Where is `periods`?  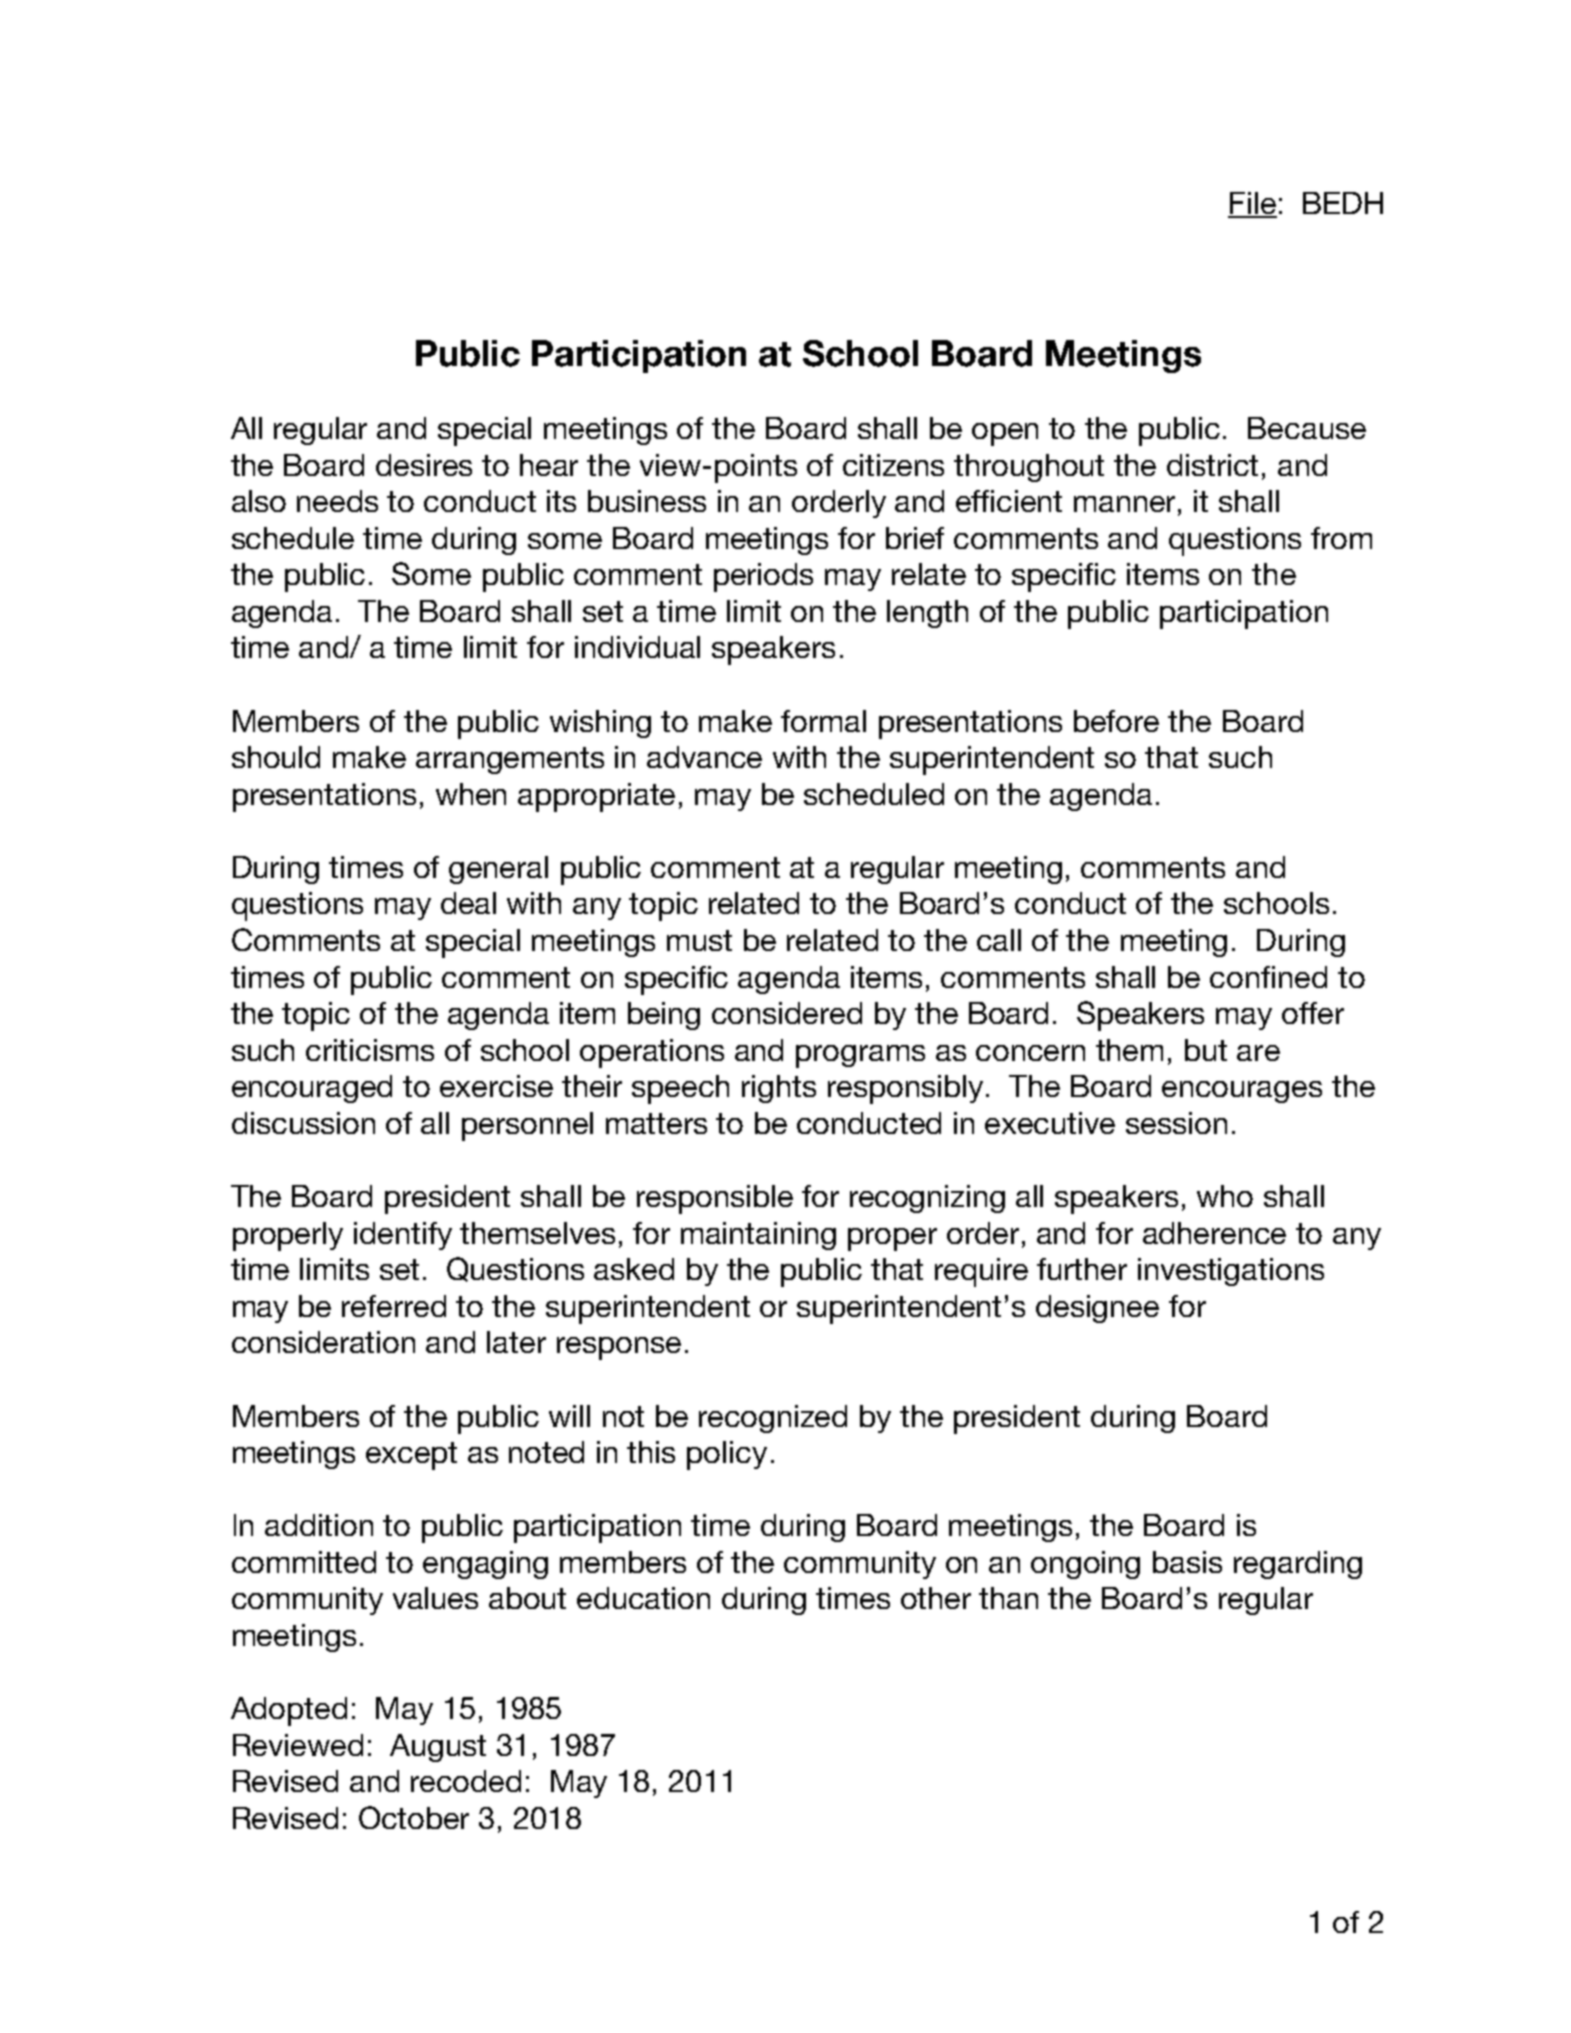 periods is located at coordinates (763, 577).
